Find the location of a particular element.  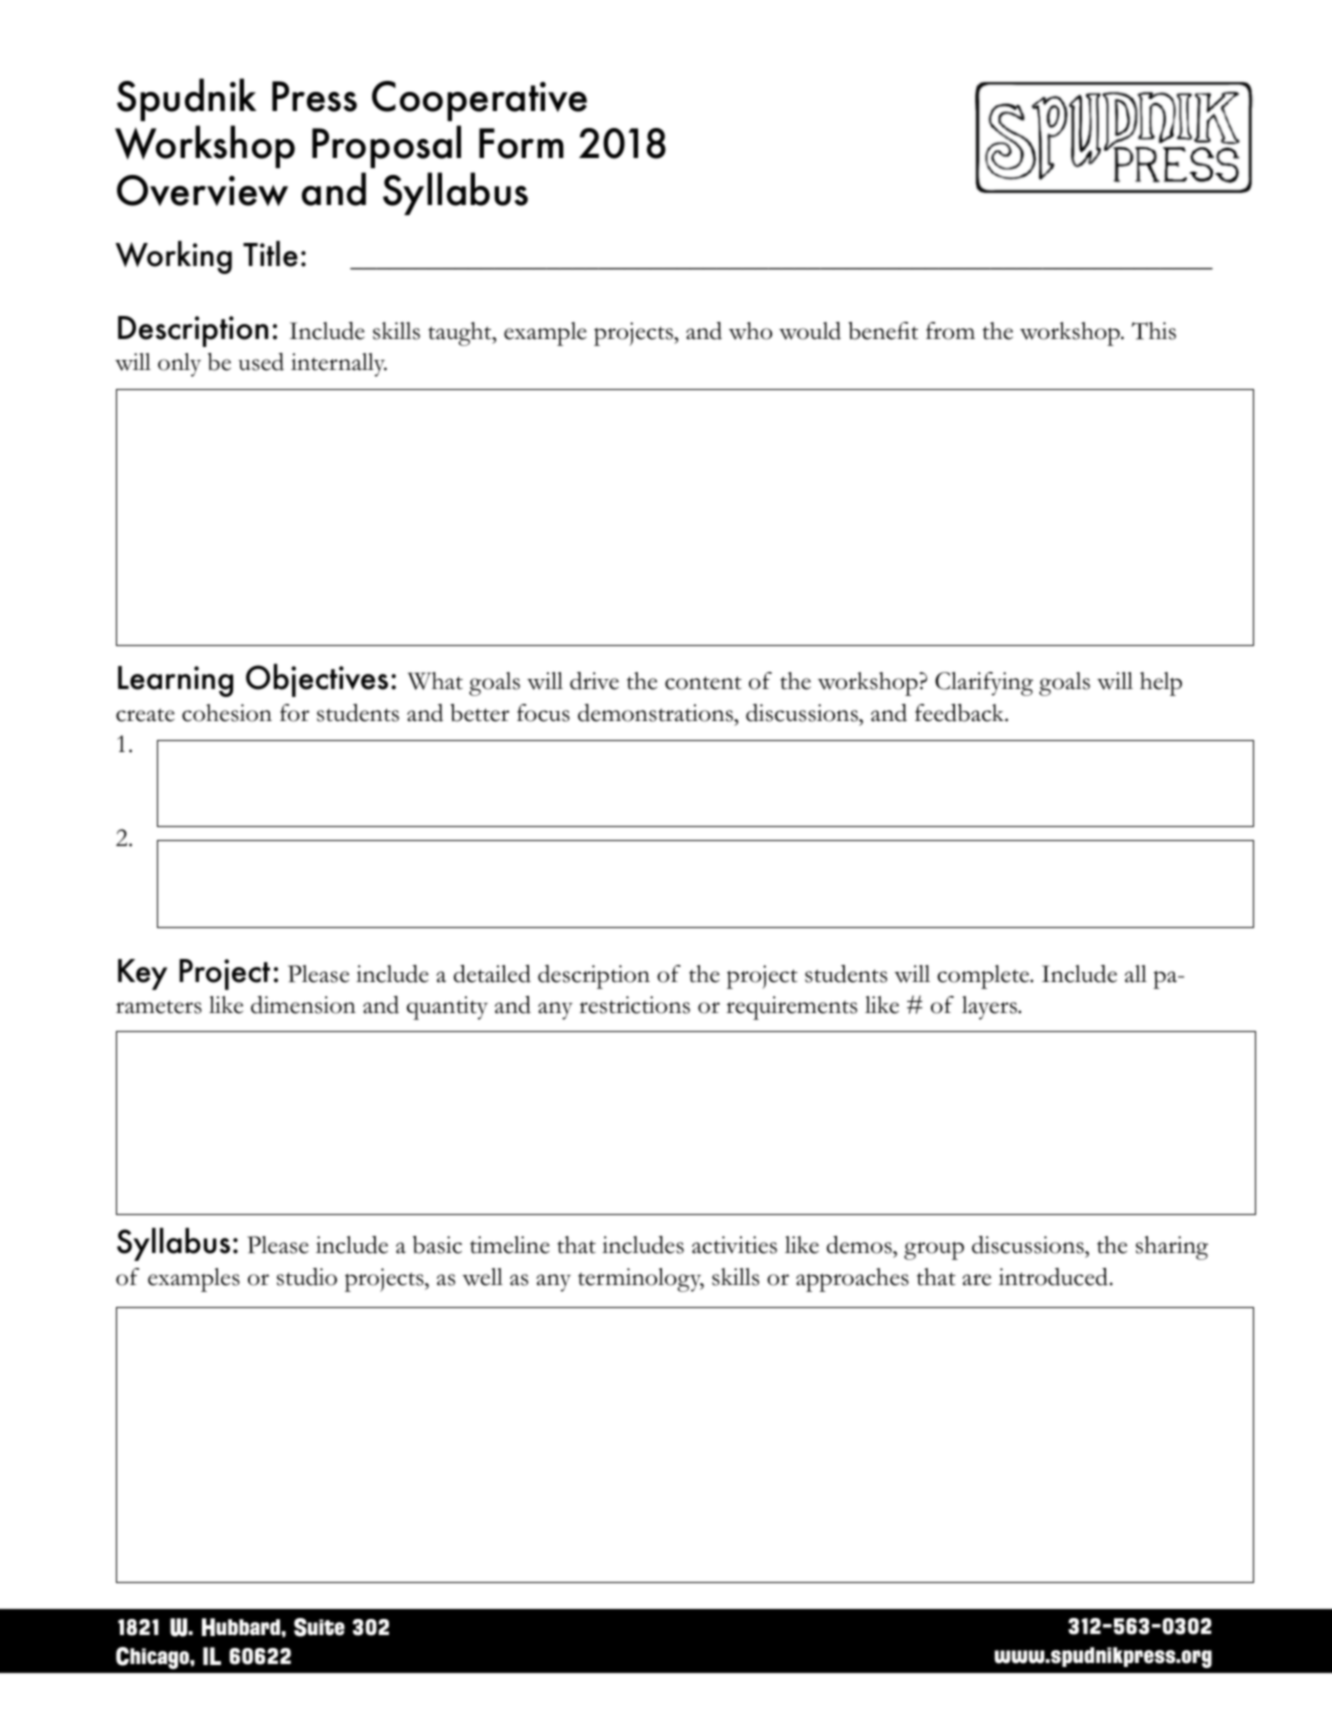

layers is located at coordinates (990, 1008).
